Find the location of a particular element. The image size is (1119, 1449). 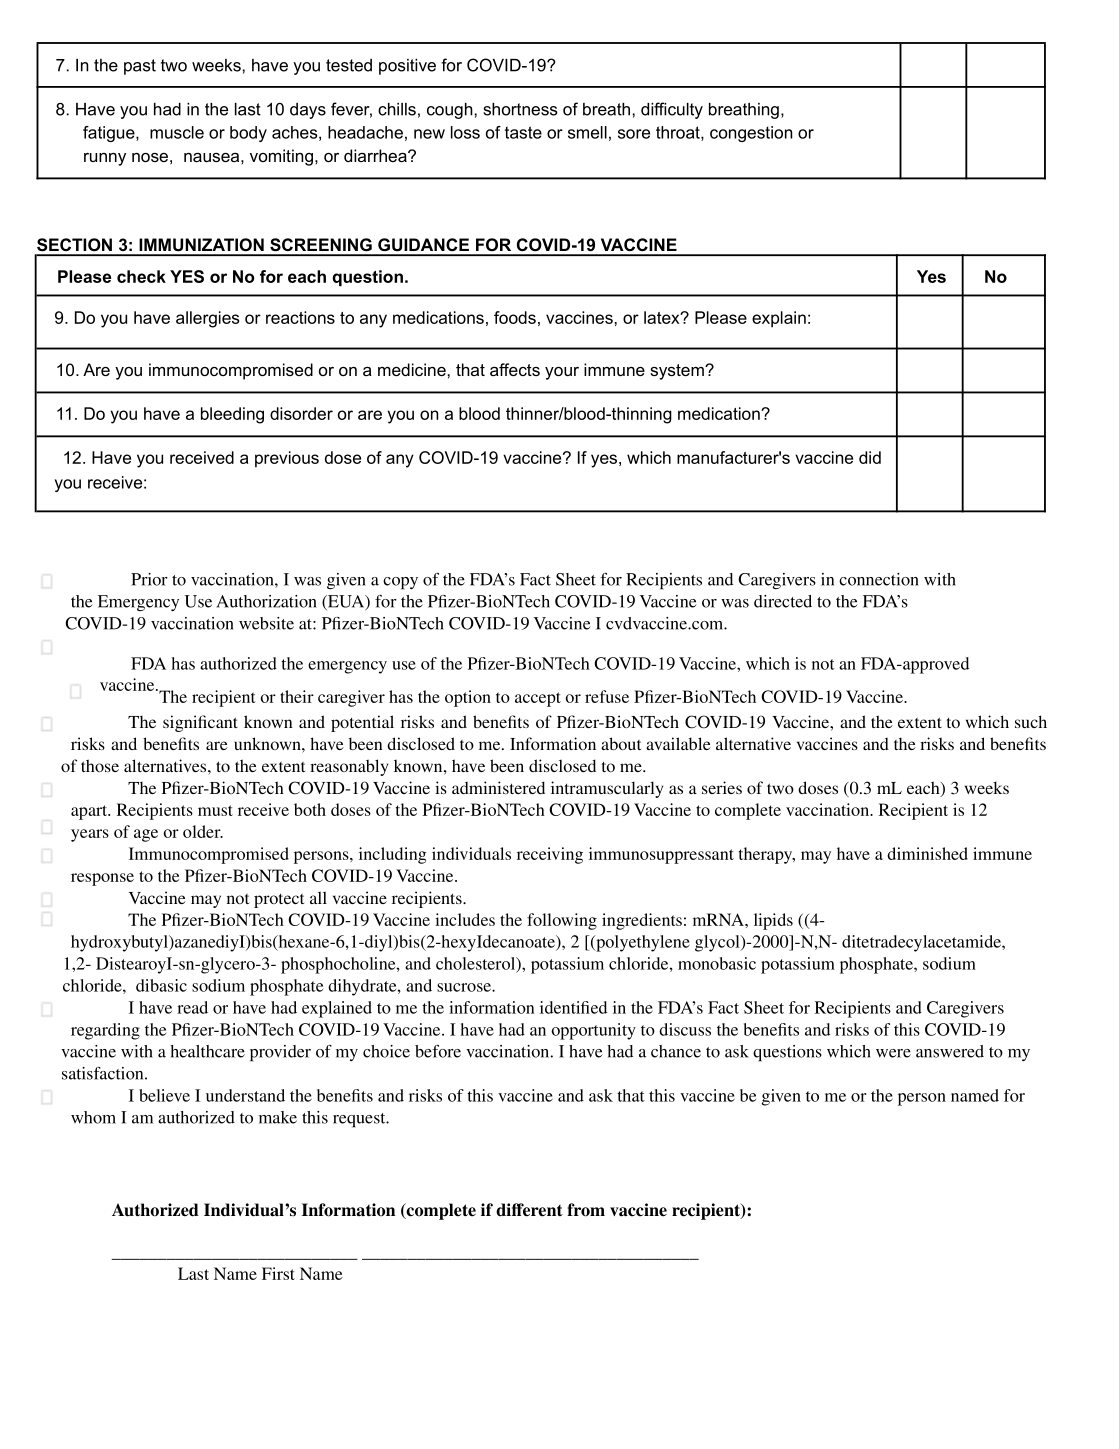

shortness is located at coordinates (521, 109).
